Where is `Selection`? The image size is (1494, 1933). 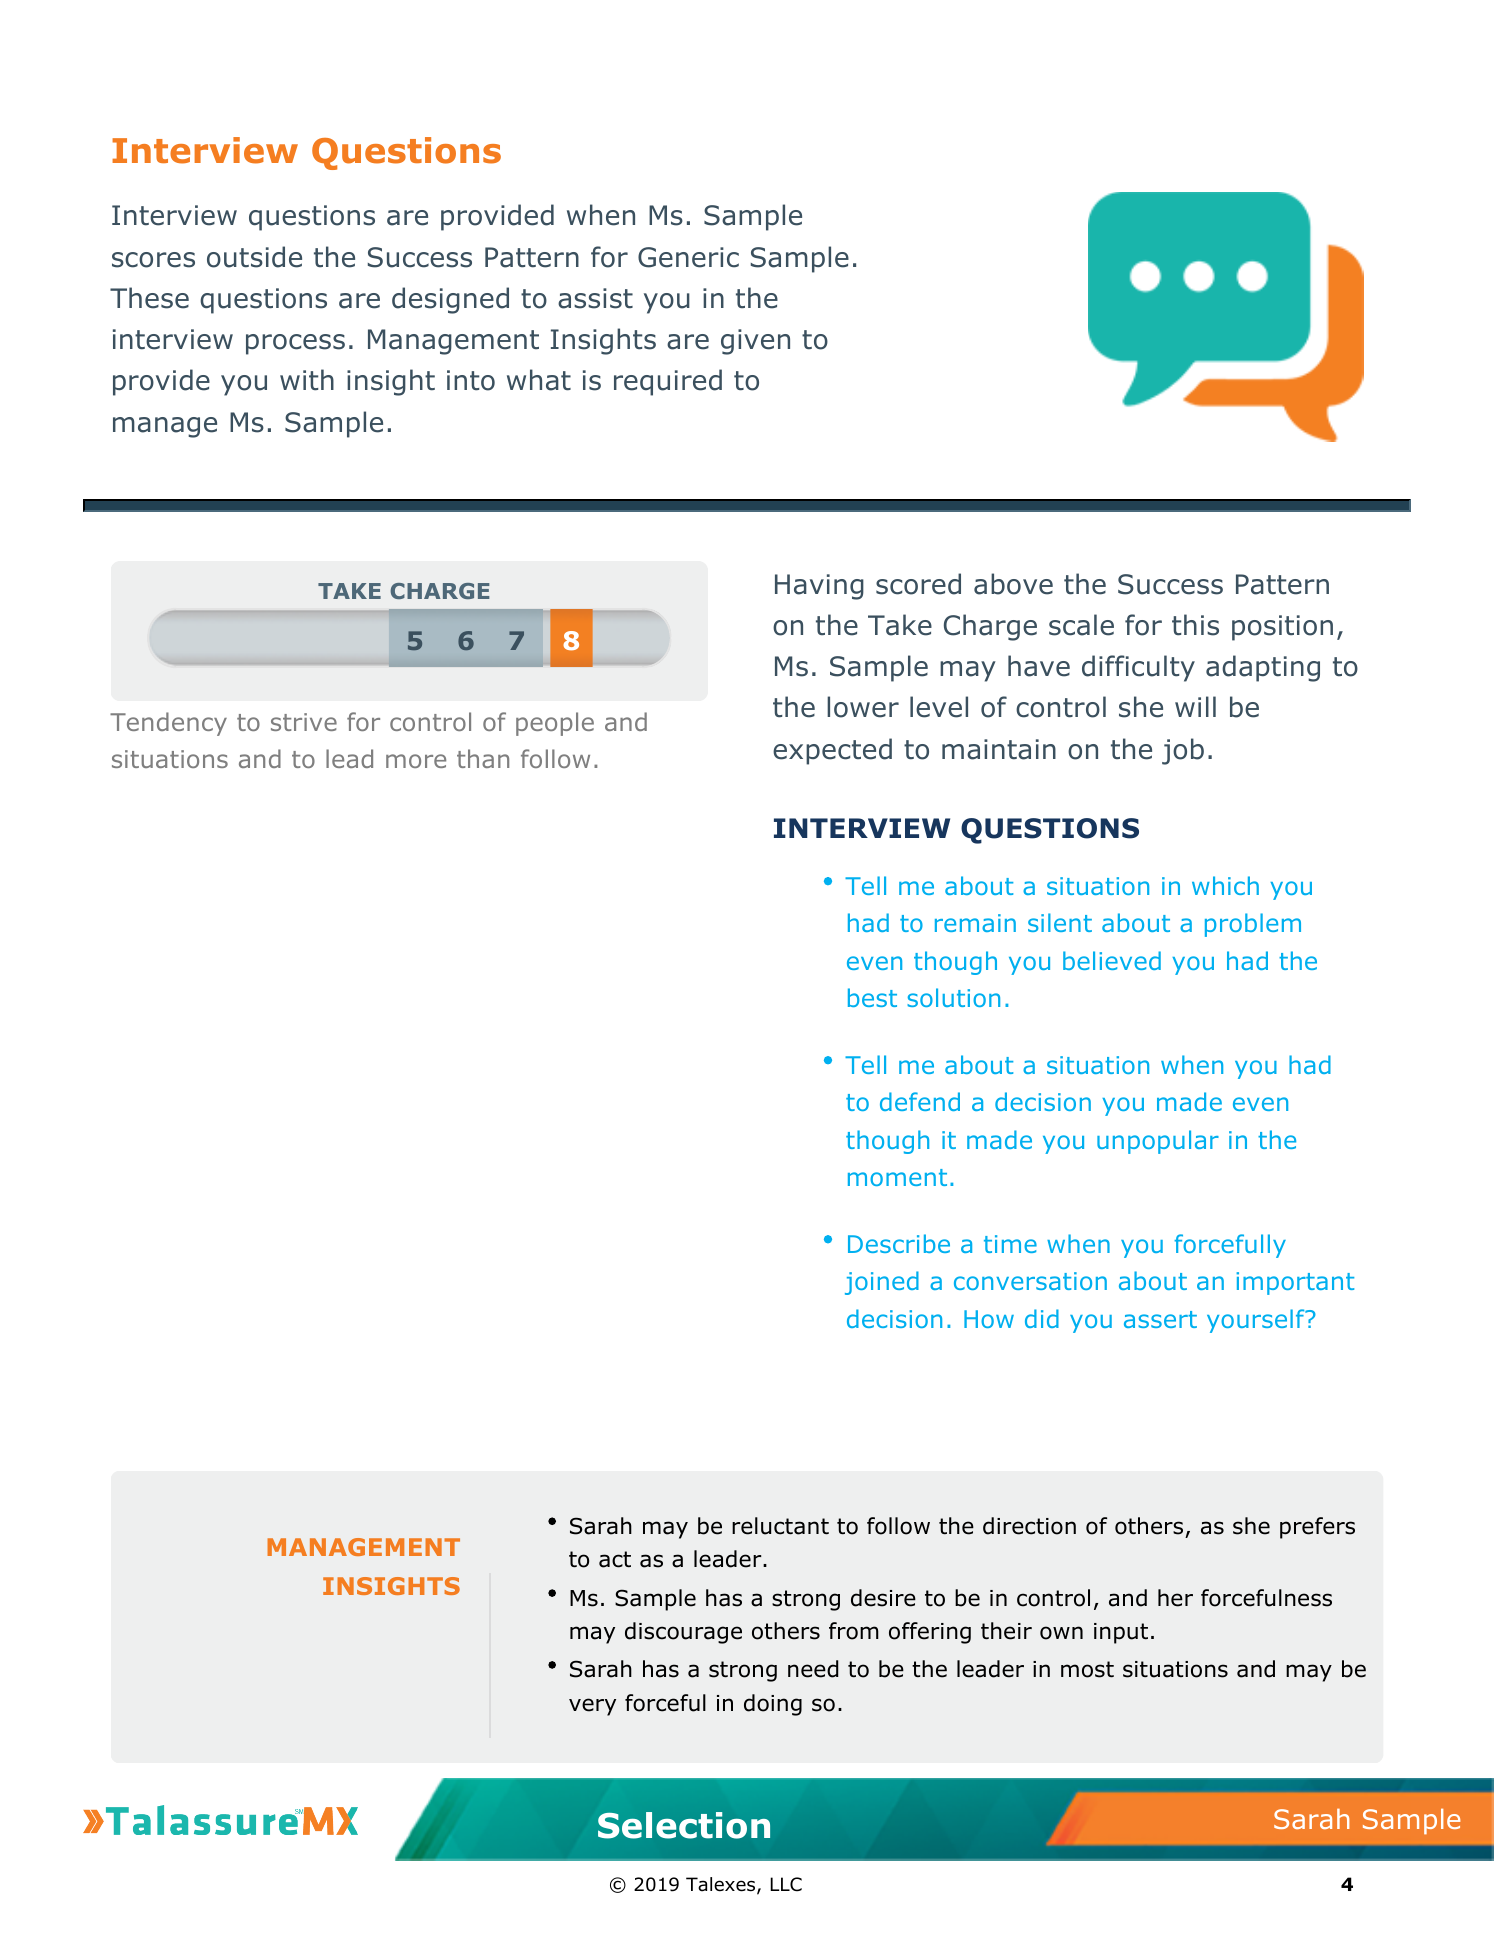 Selection is located at coordinates (684, 1825).
